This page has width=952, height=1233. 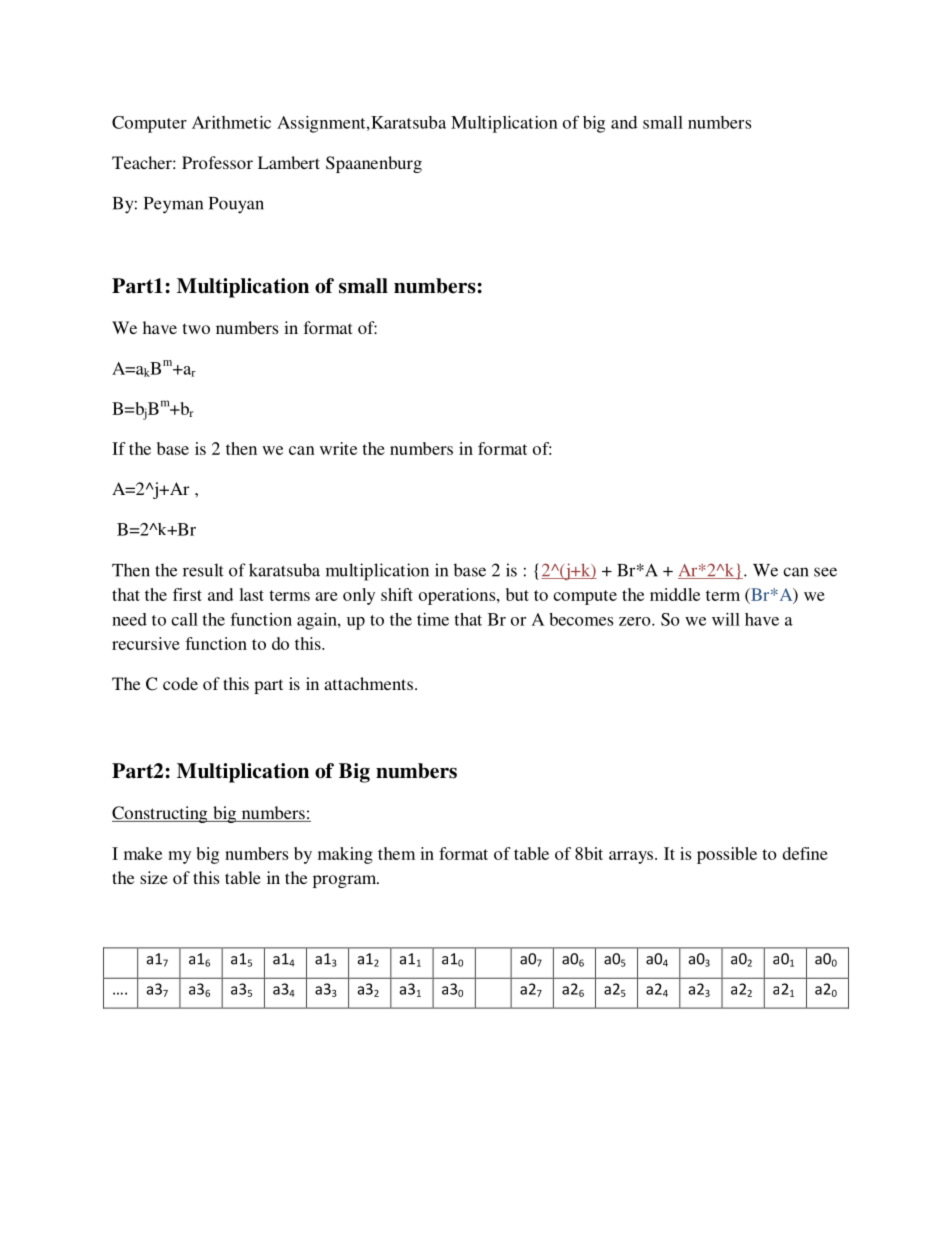 I want to click on Lambert, so click(x=289, y=162).
